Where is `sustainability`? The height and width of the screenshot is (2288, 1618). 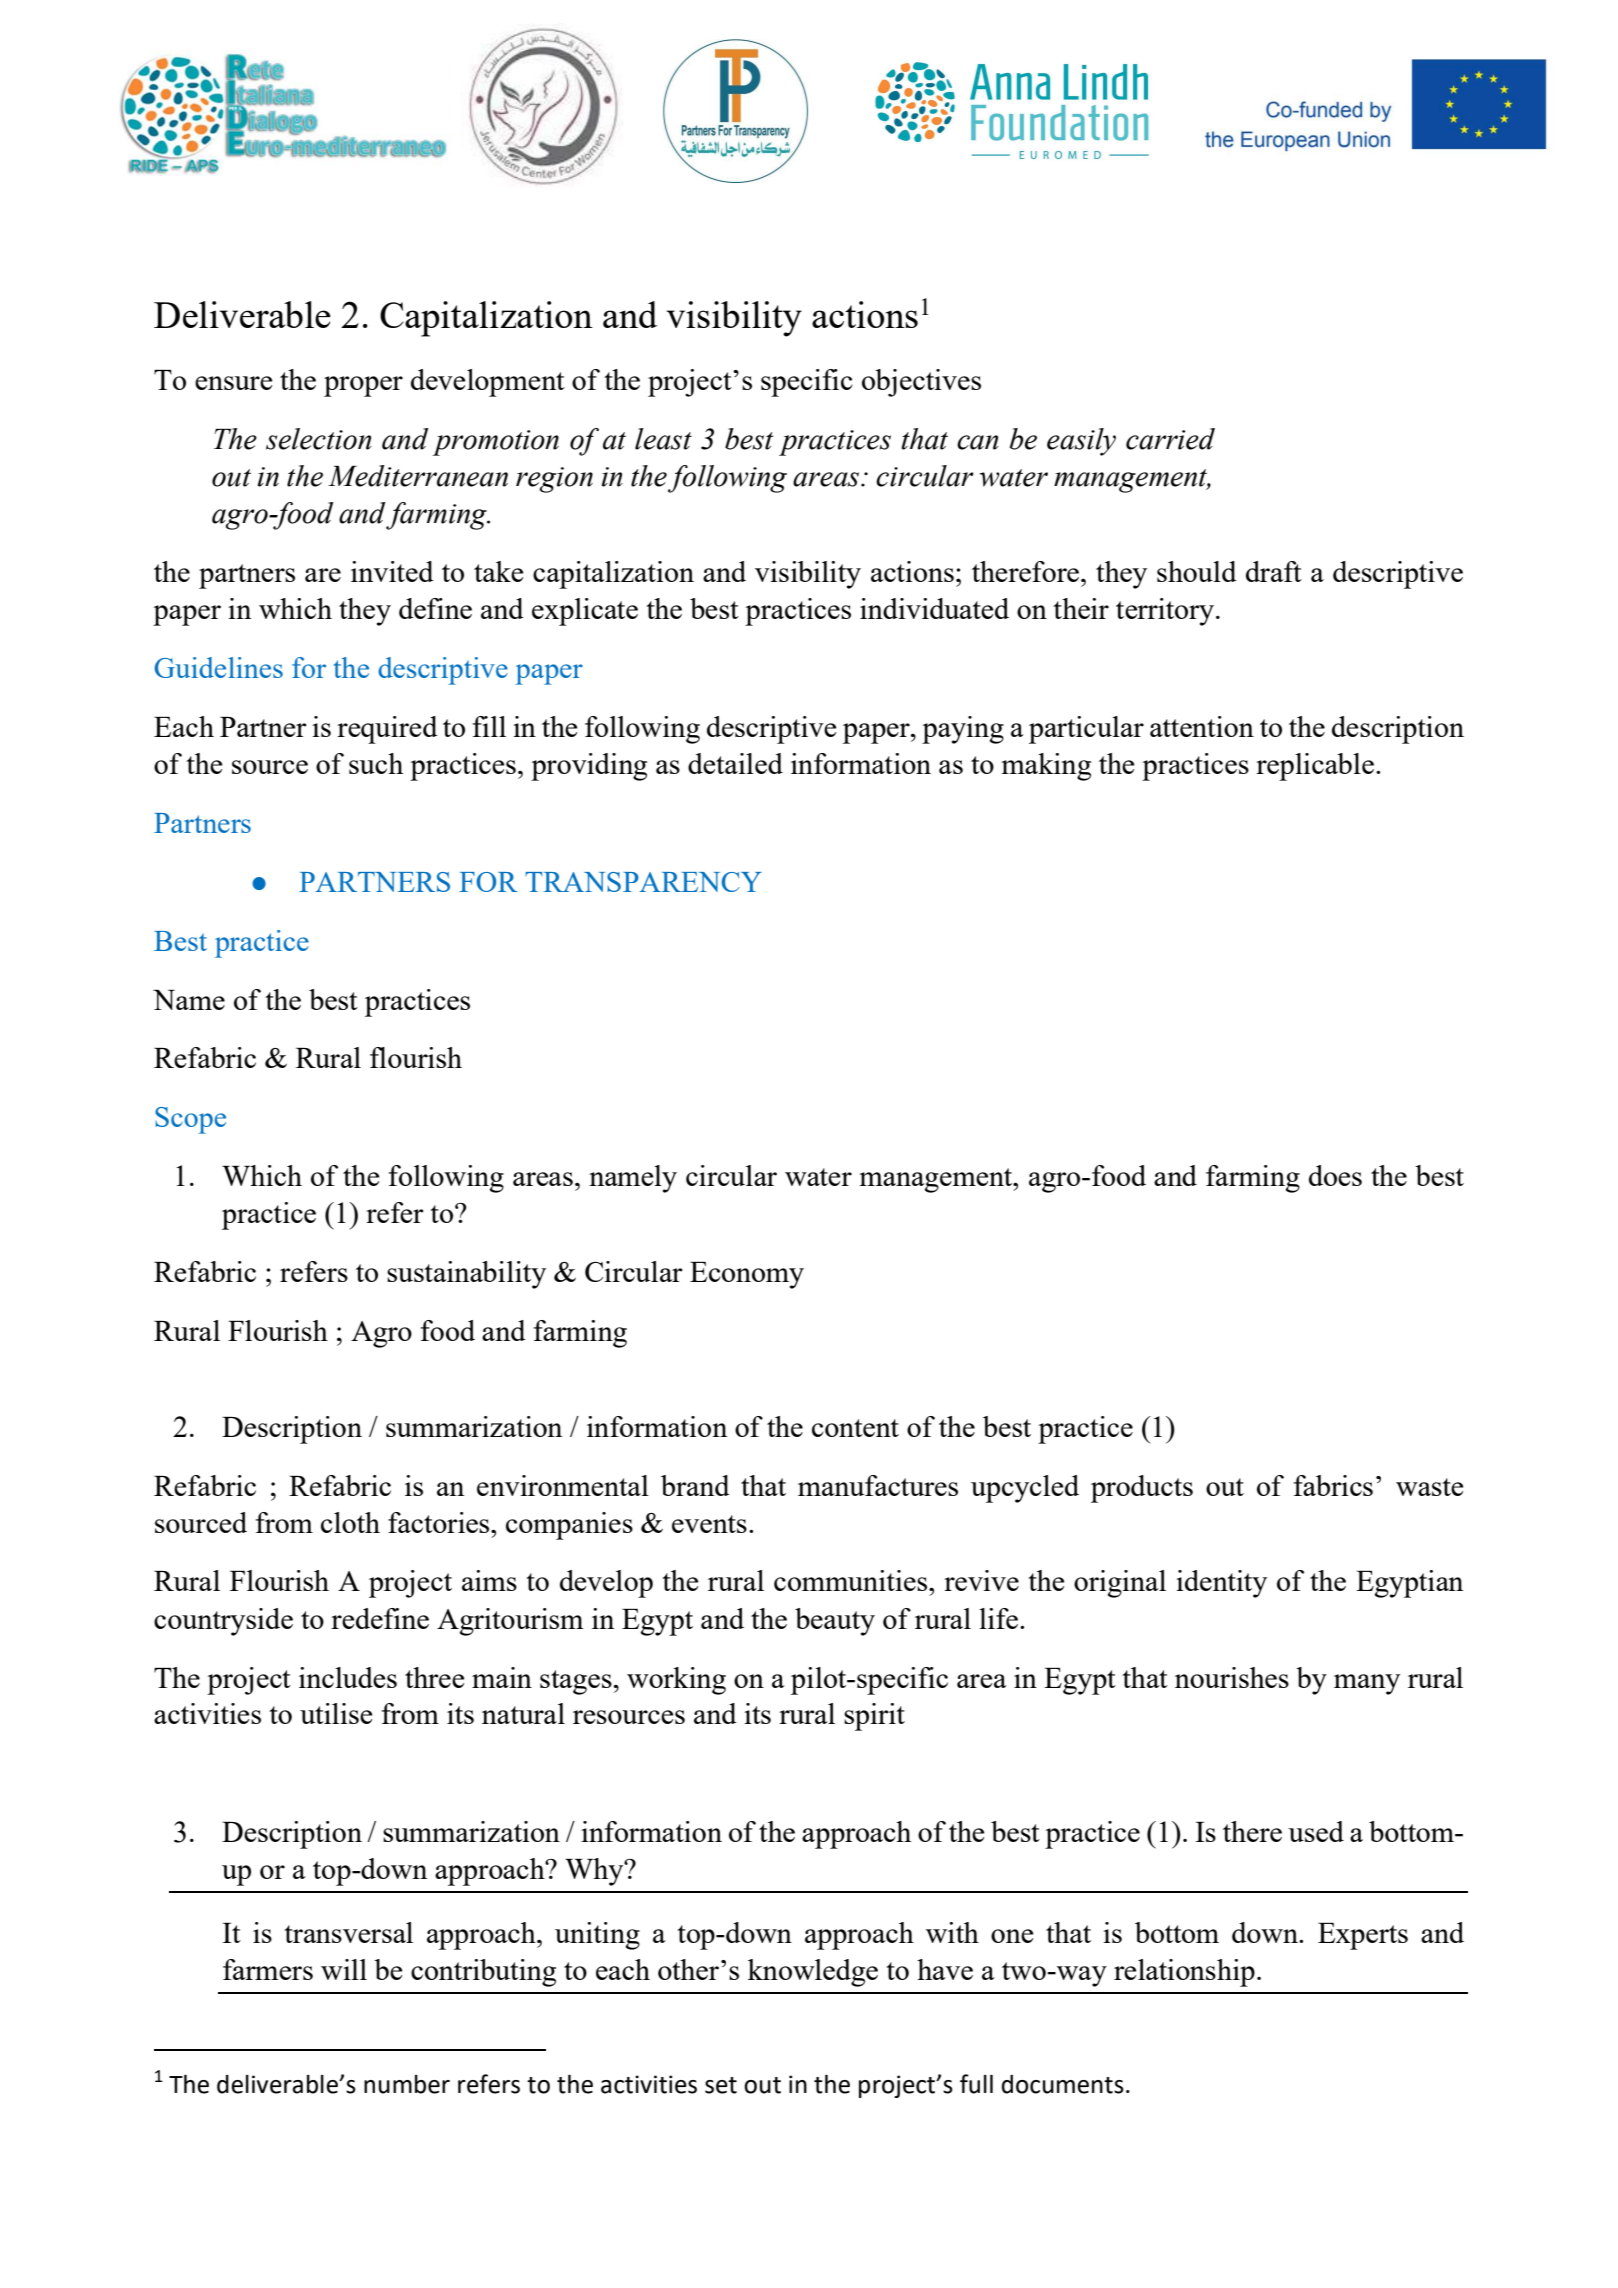
sustainability is located at coordinates (466, 1275).
